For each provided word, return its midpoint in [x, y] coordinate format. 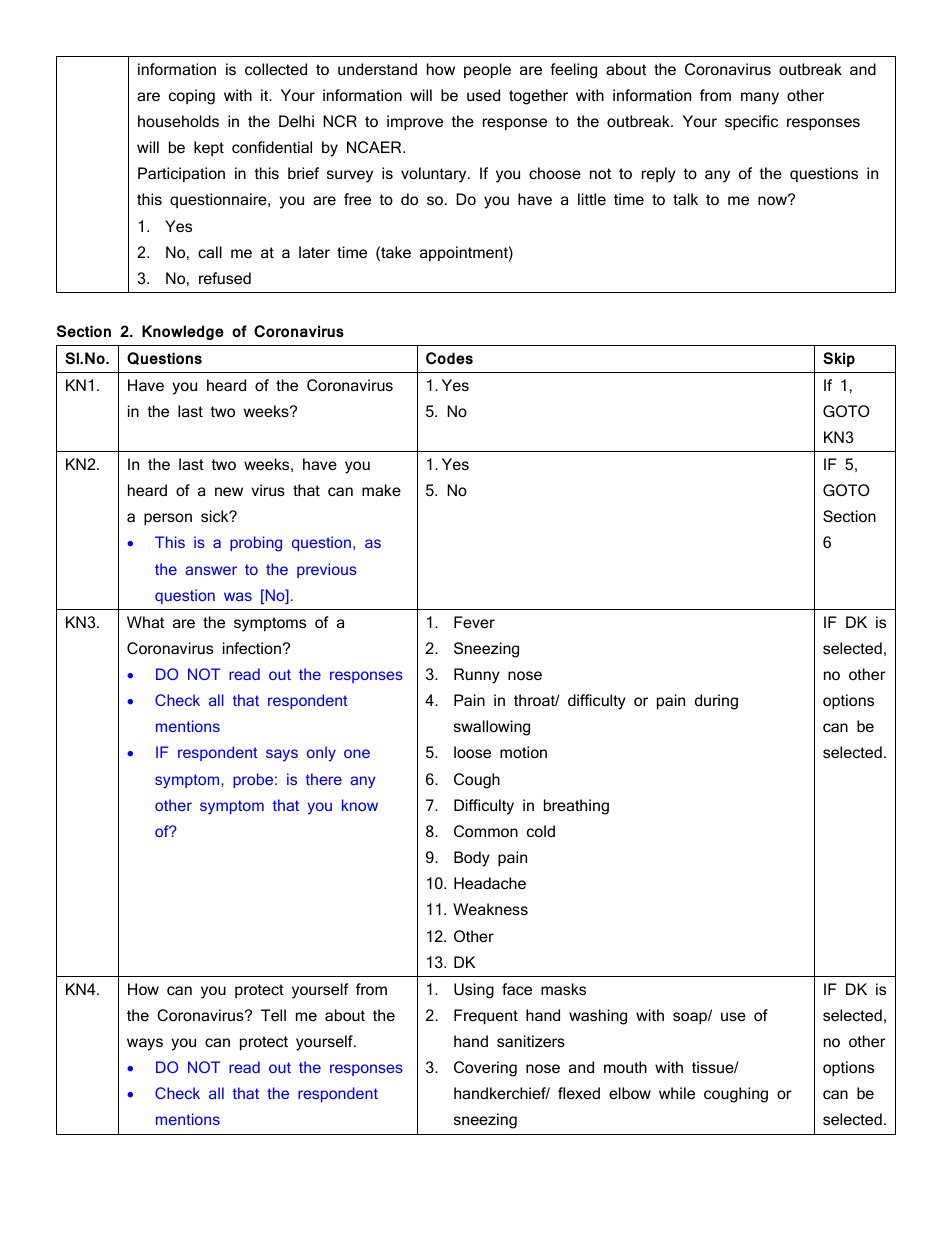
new [229, 491]
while [677, 1093]
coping [192, 97]
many [760, 98]
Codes [449, 358]
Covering [485, 1069]
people [487, 70]
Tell [273, 1015]
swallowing [492, 728]
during [716, 702]
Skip [839, 359]
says [282, 755]
